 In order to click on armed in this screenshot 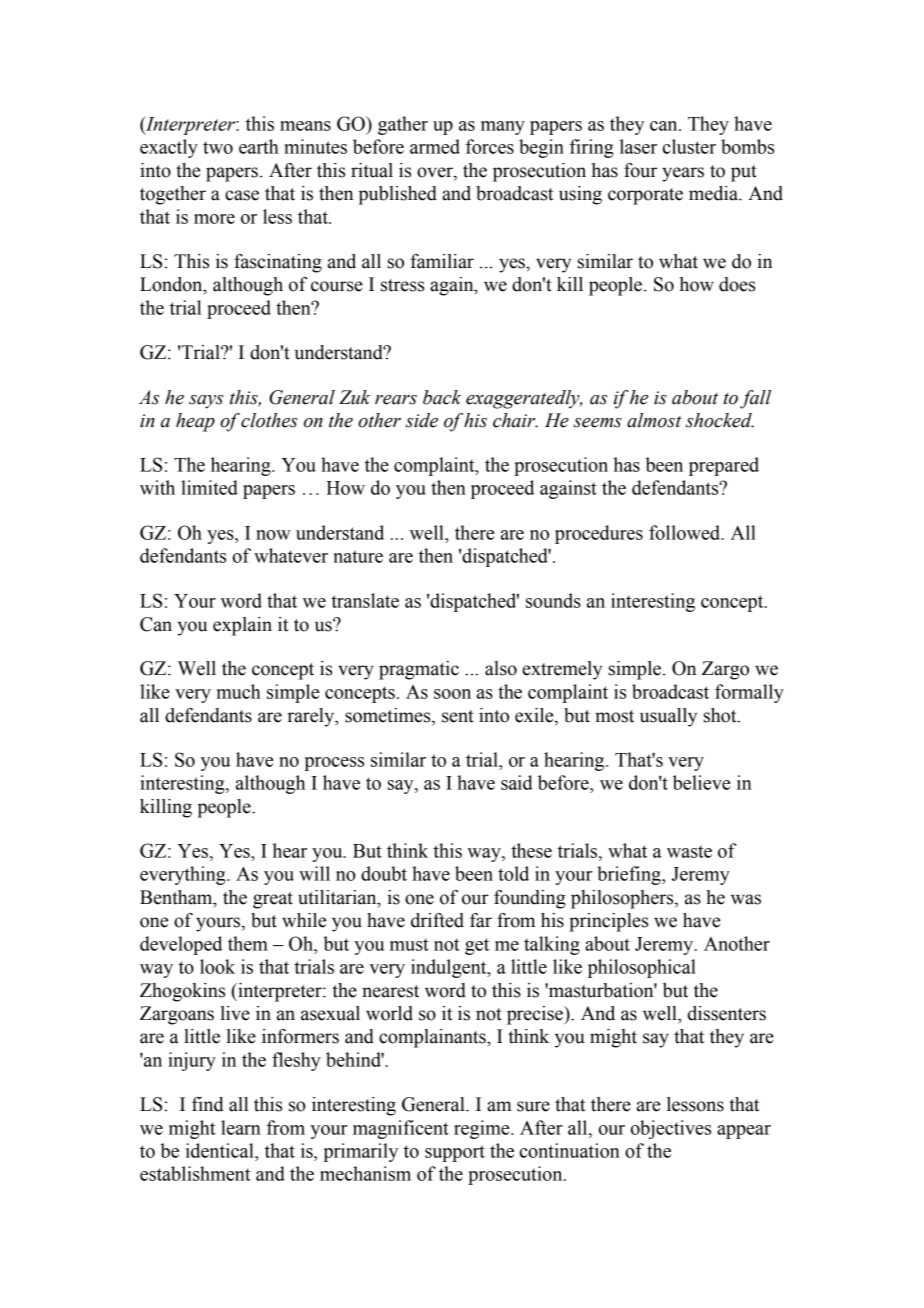, I will do `click(435, 146)`.
